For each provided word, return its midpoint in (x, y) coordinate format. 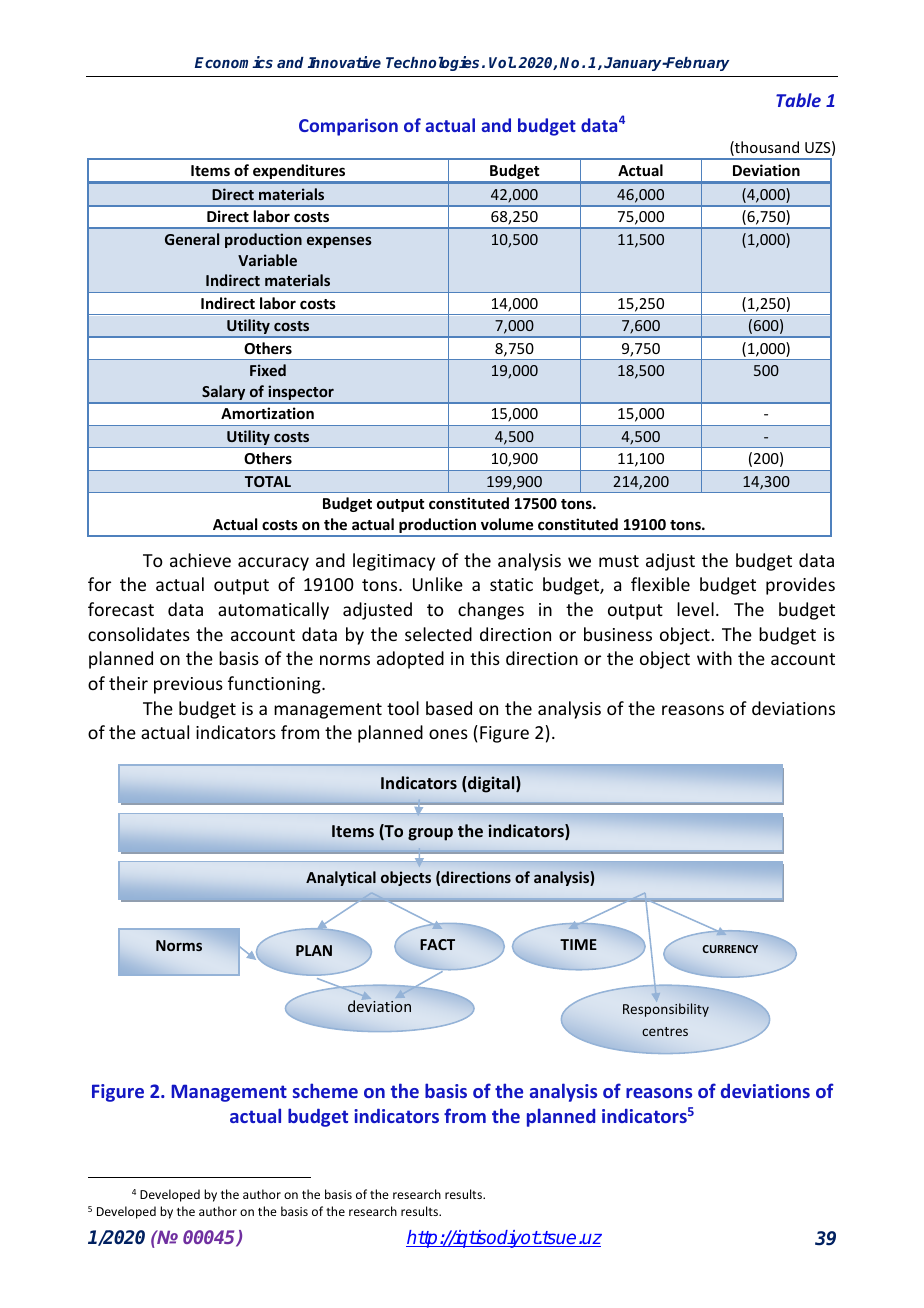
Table (798, 100)
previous (188, 685)
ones (448, 734)
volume (507, 524)
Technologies (432, 63)
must (619, 561)
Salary (224, 394)
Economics (234, 62)
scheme (325, 1090)
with (714, 658)
